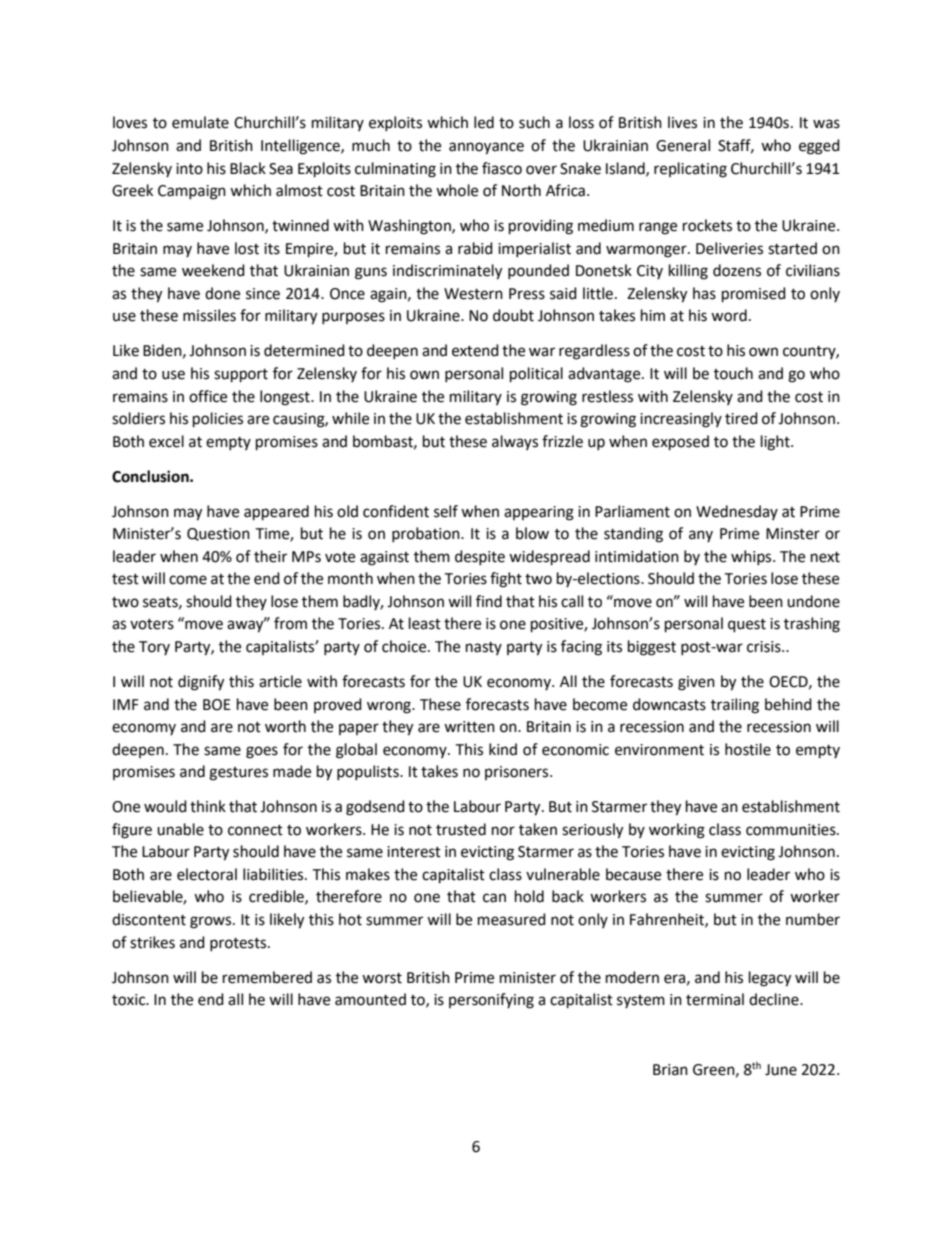 This image has width=952, height=1233. What do you see at coordinates (515, 442) in the image?
I see `always` at bounding box center [515, 442].
